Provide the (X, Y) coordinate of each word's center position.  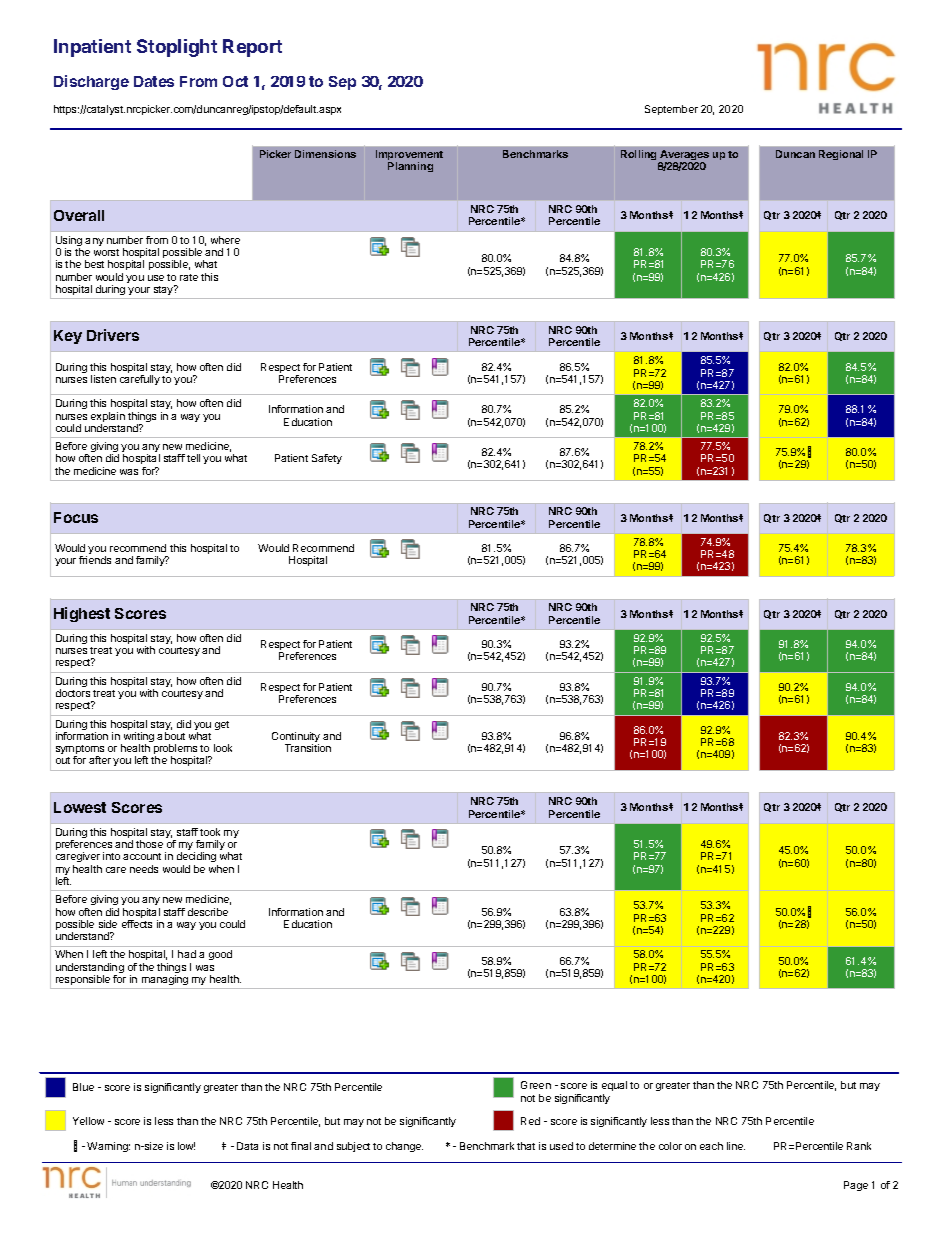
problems (175, 750)
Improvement (409, 156)
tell (193, 458)
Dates (154, 81)
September (671, 110)
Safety (327, 459)
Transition (308, 748)
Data (247, 1146)
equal (614, 1088)
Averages (683, 157)
